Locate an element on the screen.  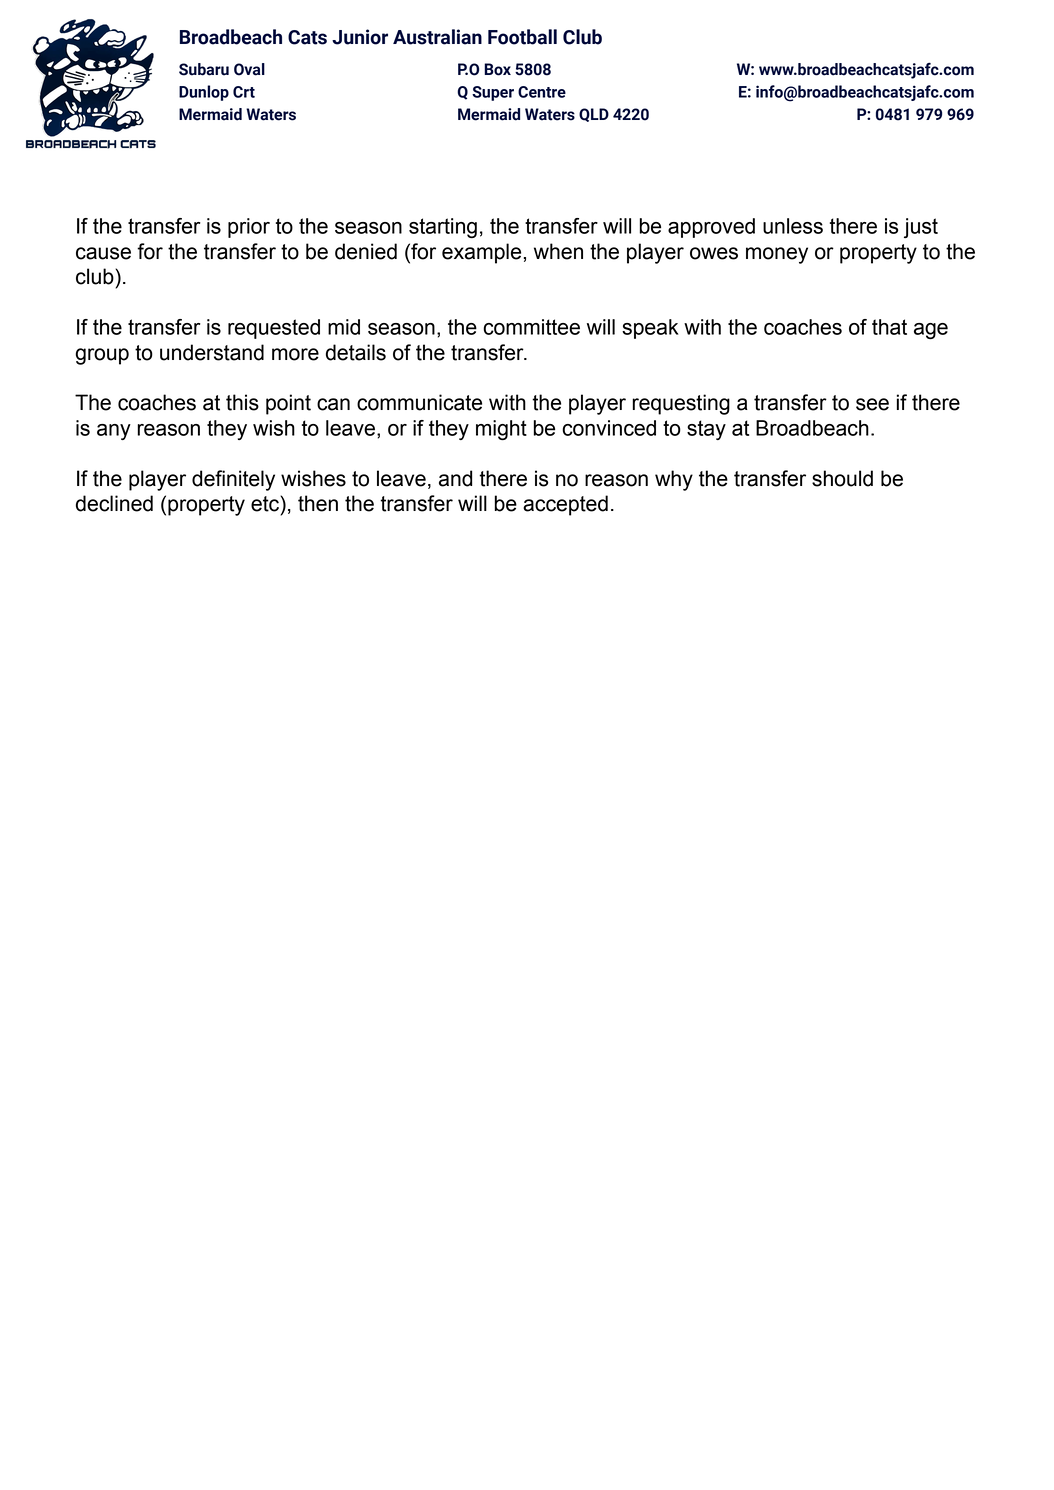
starting is located at coordinates (443, 228).
